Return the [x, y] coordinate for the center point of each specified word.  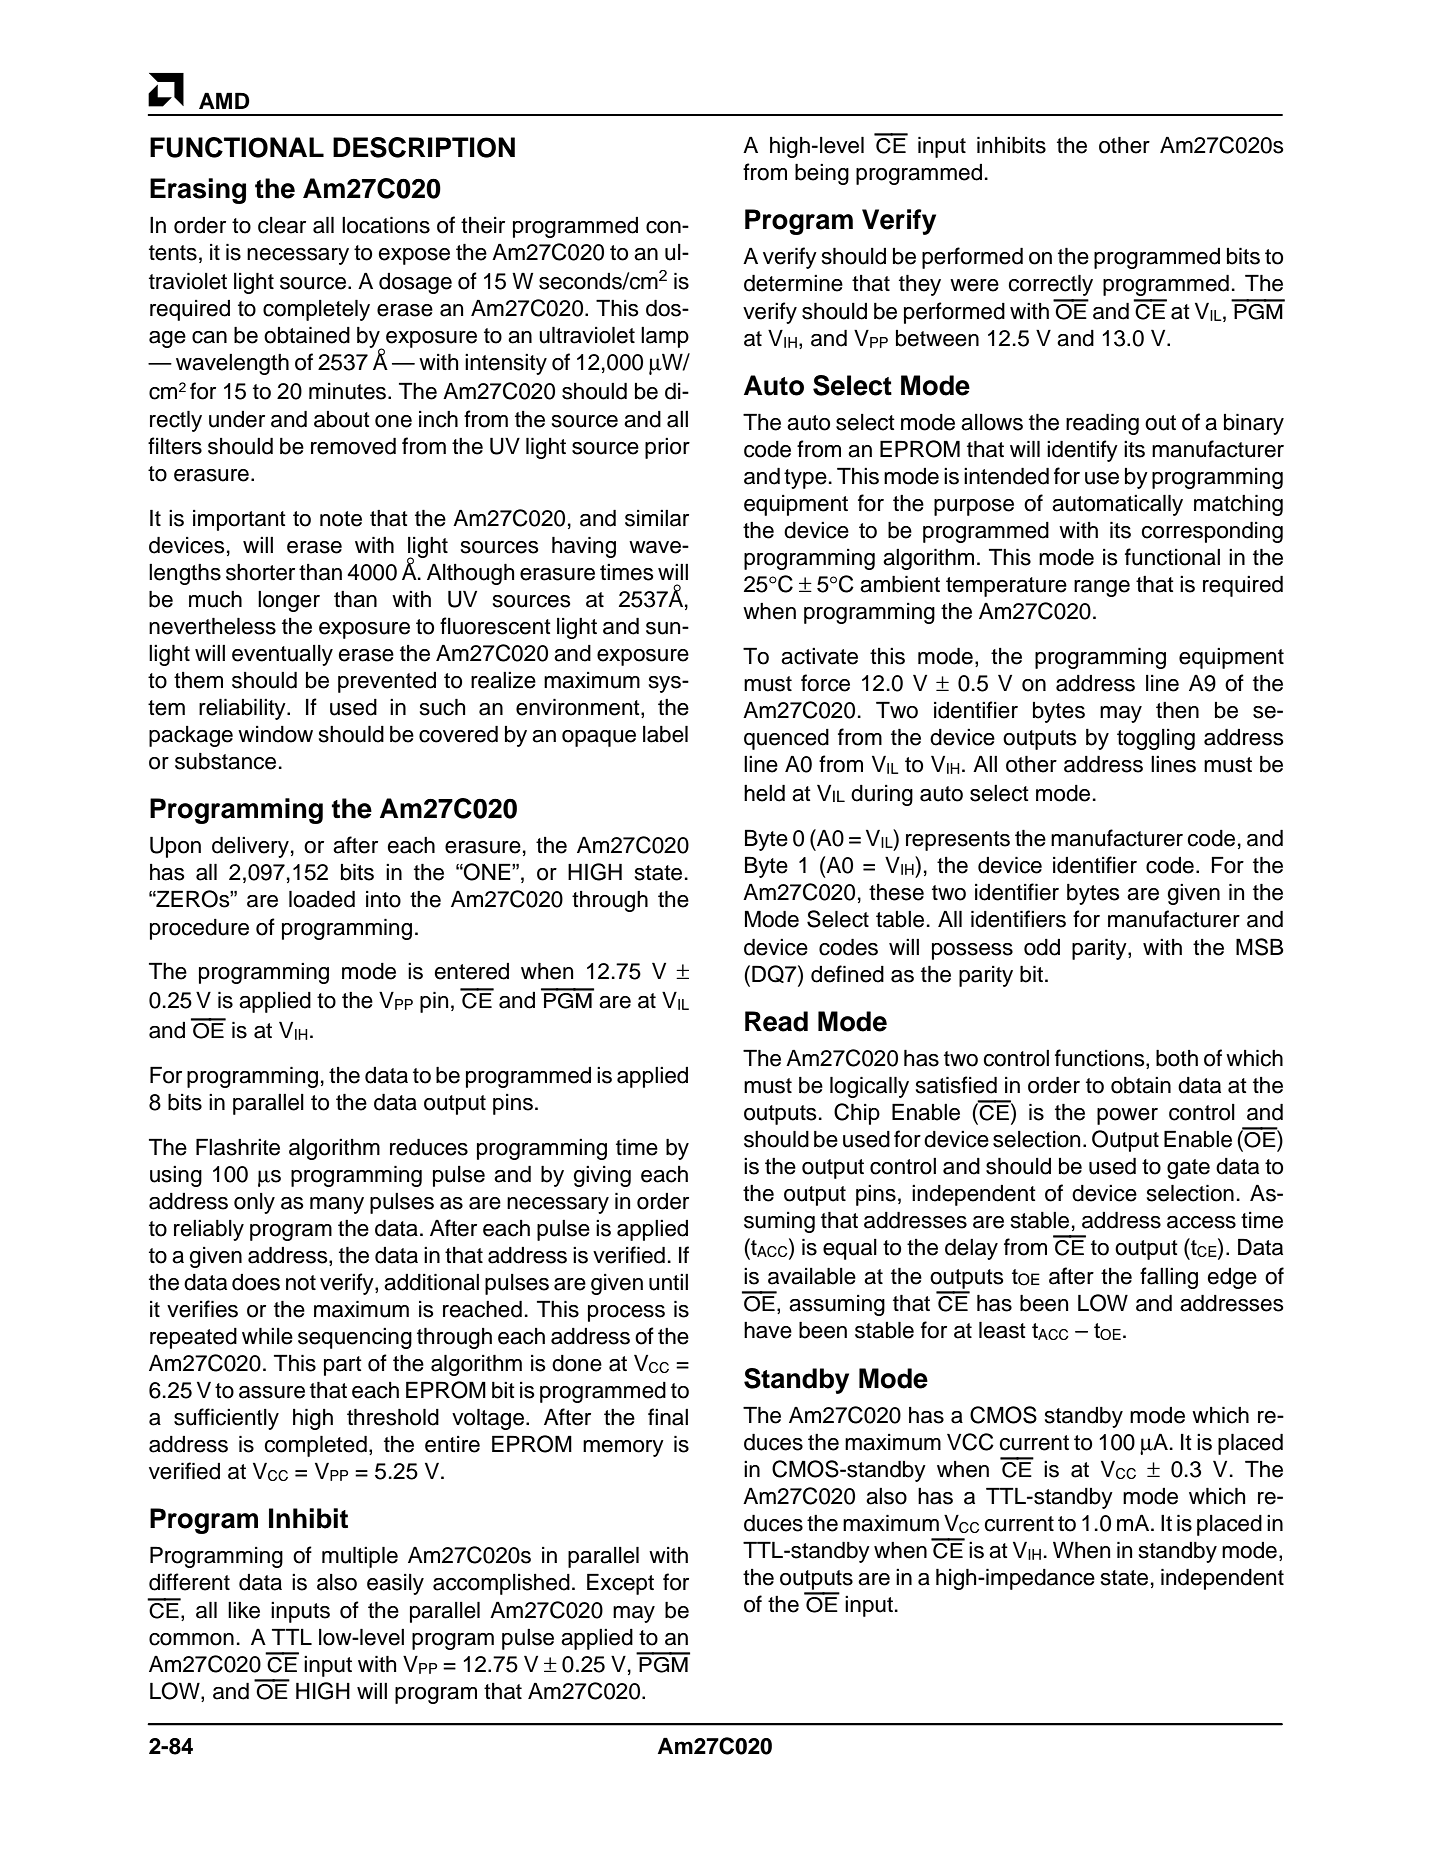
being [822, 174]
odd [1042, 947]
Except [620, 1584]
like [244, 1610]
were [974, 285]
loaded [322, 899]
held [764, 793]
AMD [224, 100]
